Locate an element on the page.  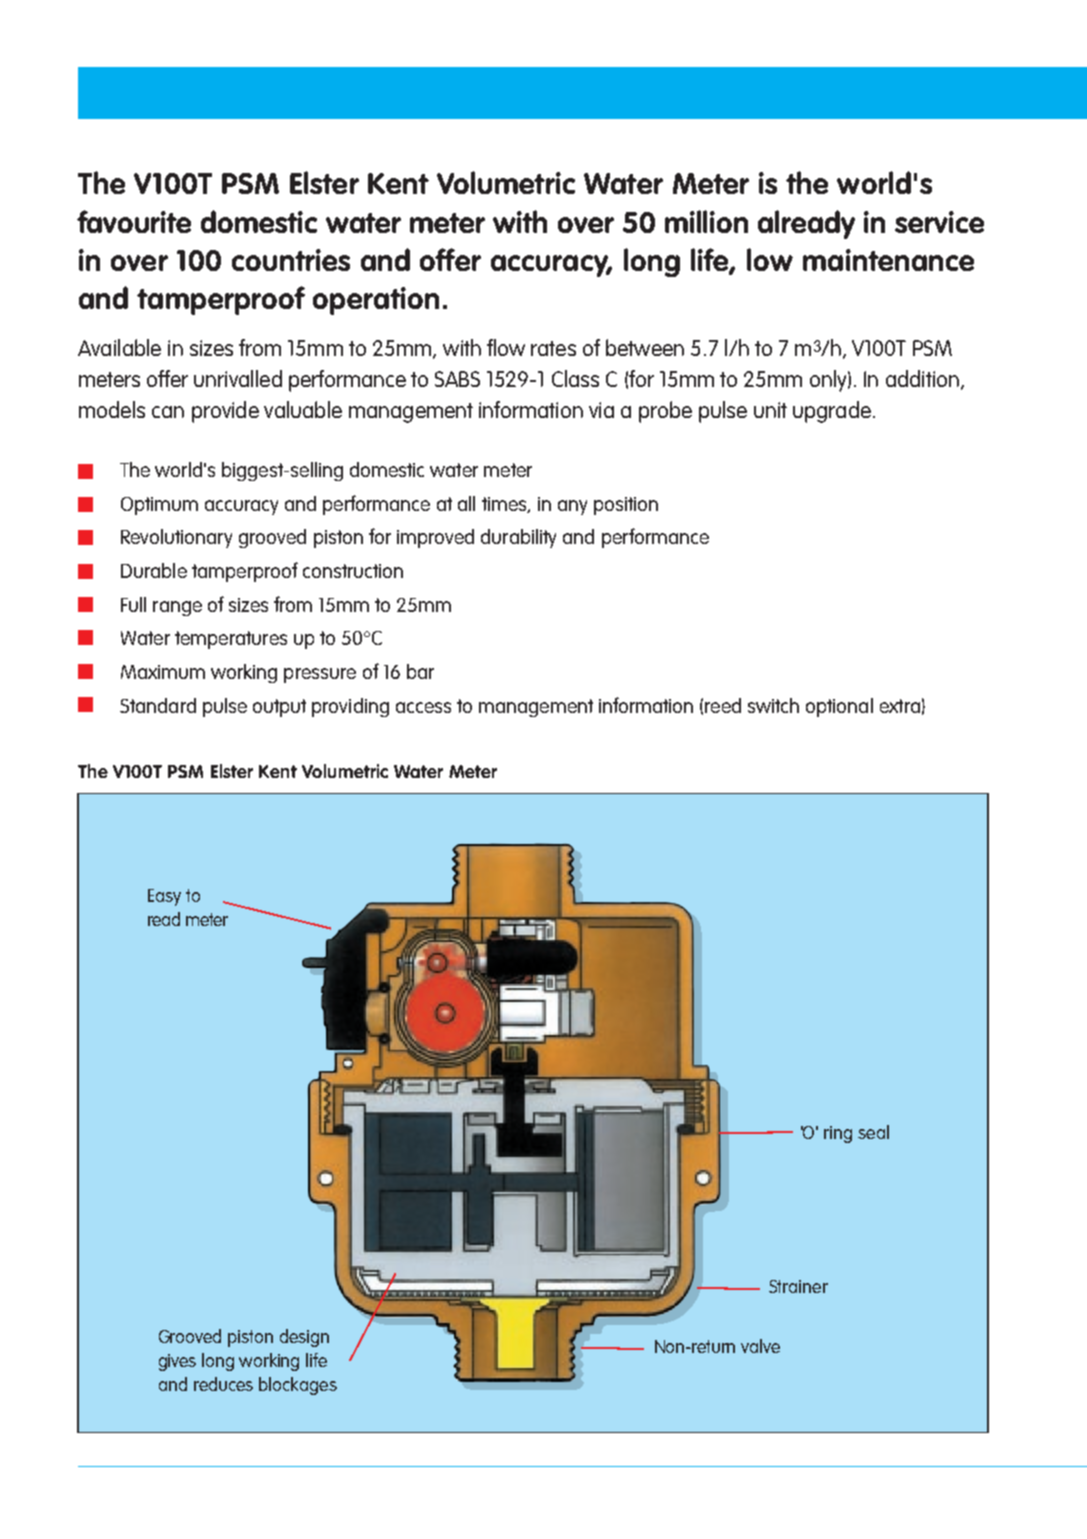
ring is located at coordinates (838, 1134).
